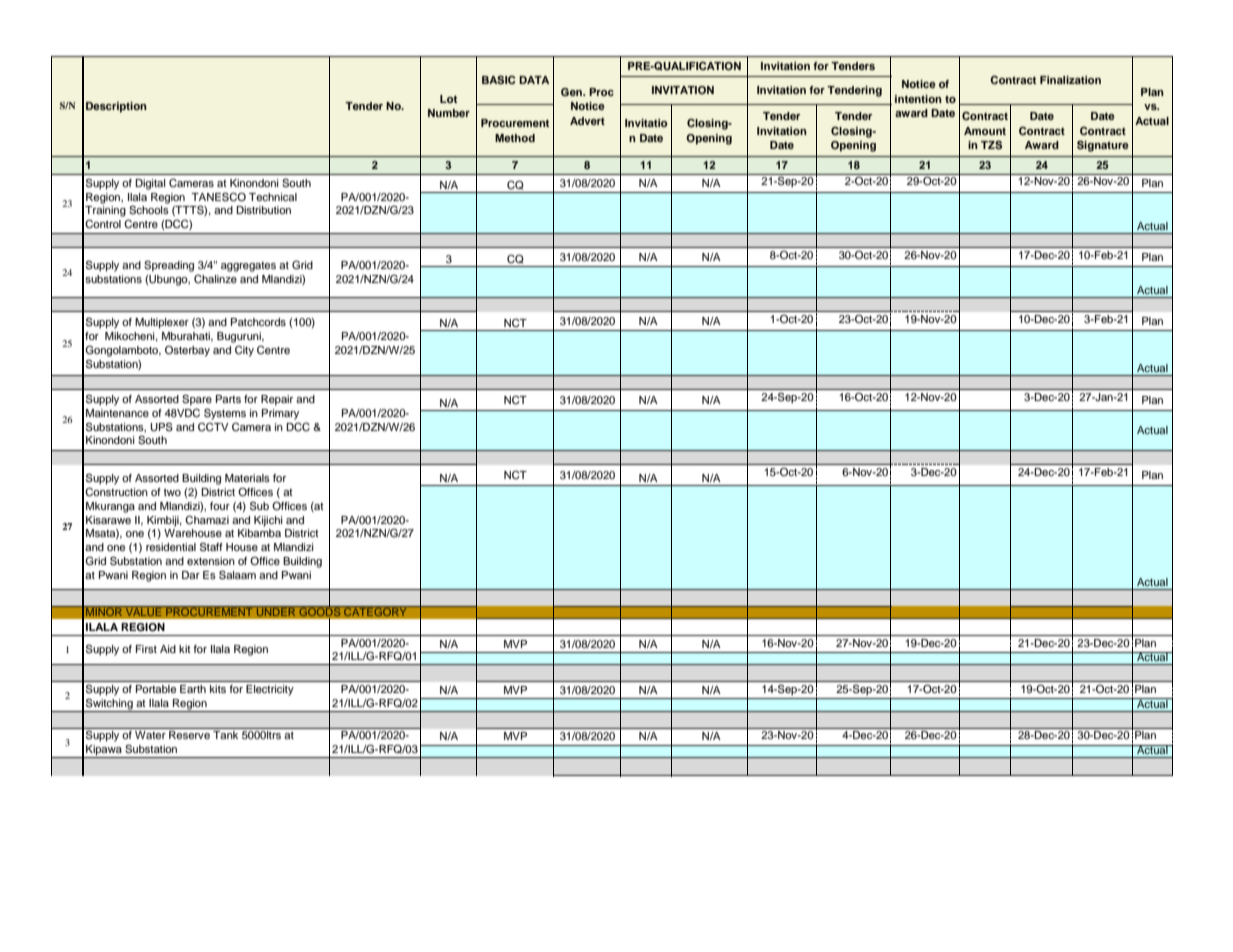 This page has height=952, width=1233. Describe the element at coordinates (225, 735) in the page. I see `Tank` at that location.
